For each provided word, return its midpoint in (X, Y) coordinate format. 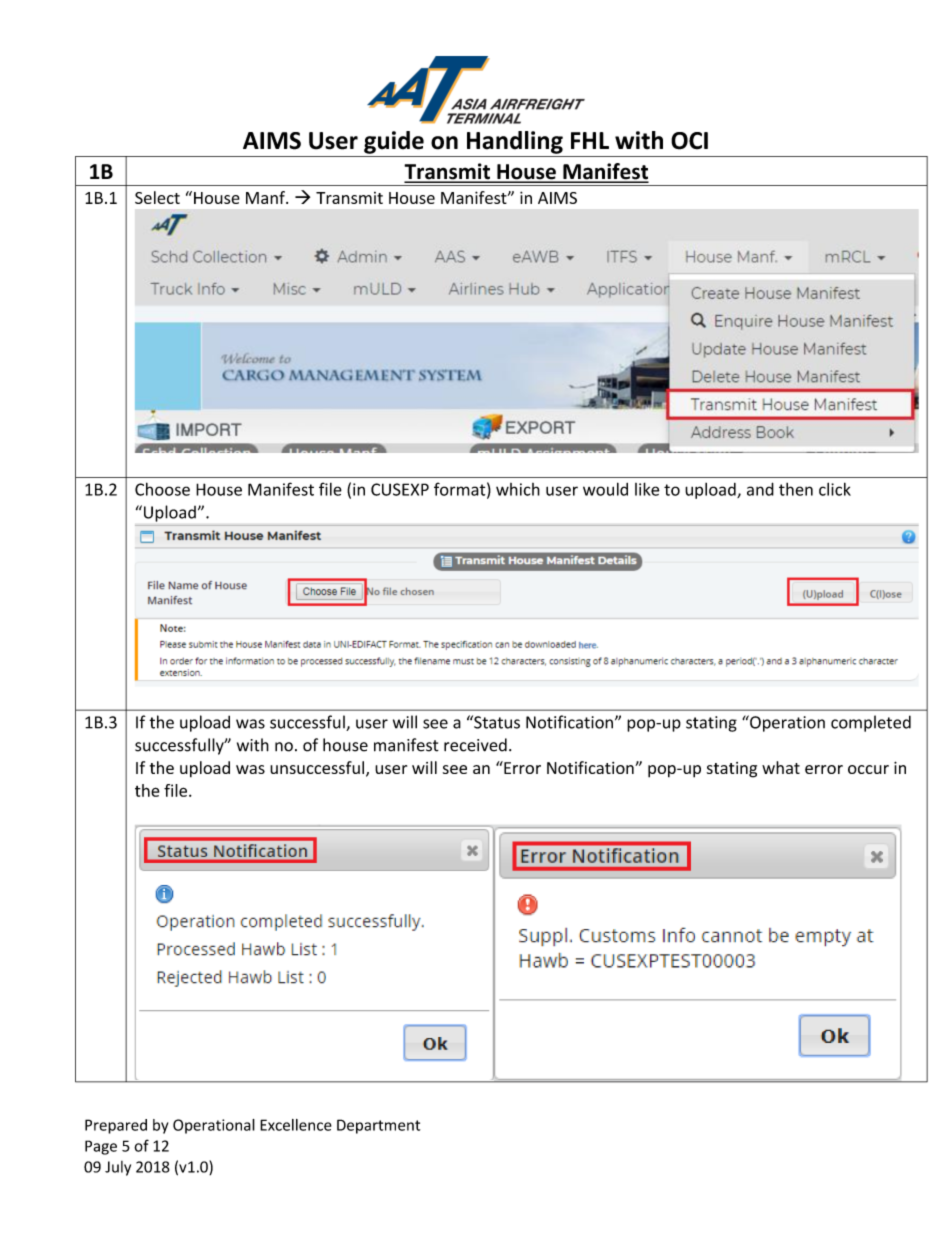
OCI (689, 141)
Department (378, 1126)
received (475, 745)
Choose (162, 489)
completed (871, 723)
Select (157, 197)
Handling (515, 142)
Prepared (116, 1126)
